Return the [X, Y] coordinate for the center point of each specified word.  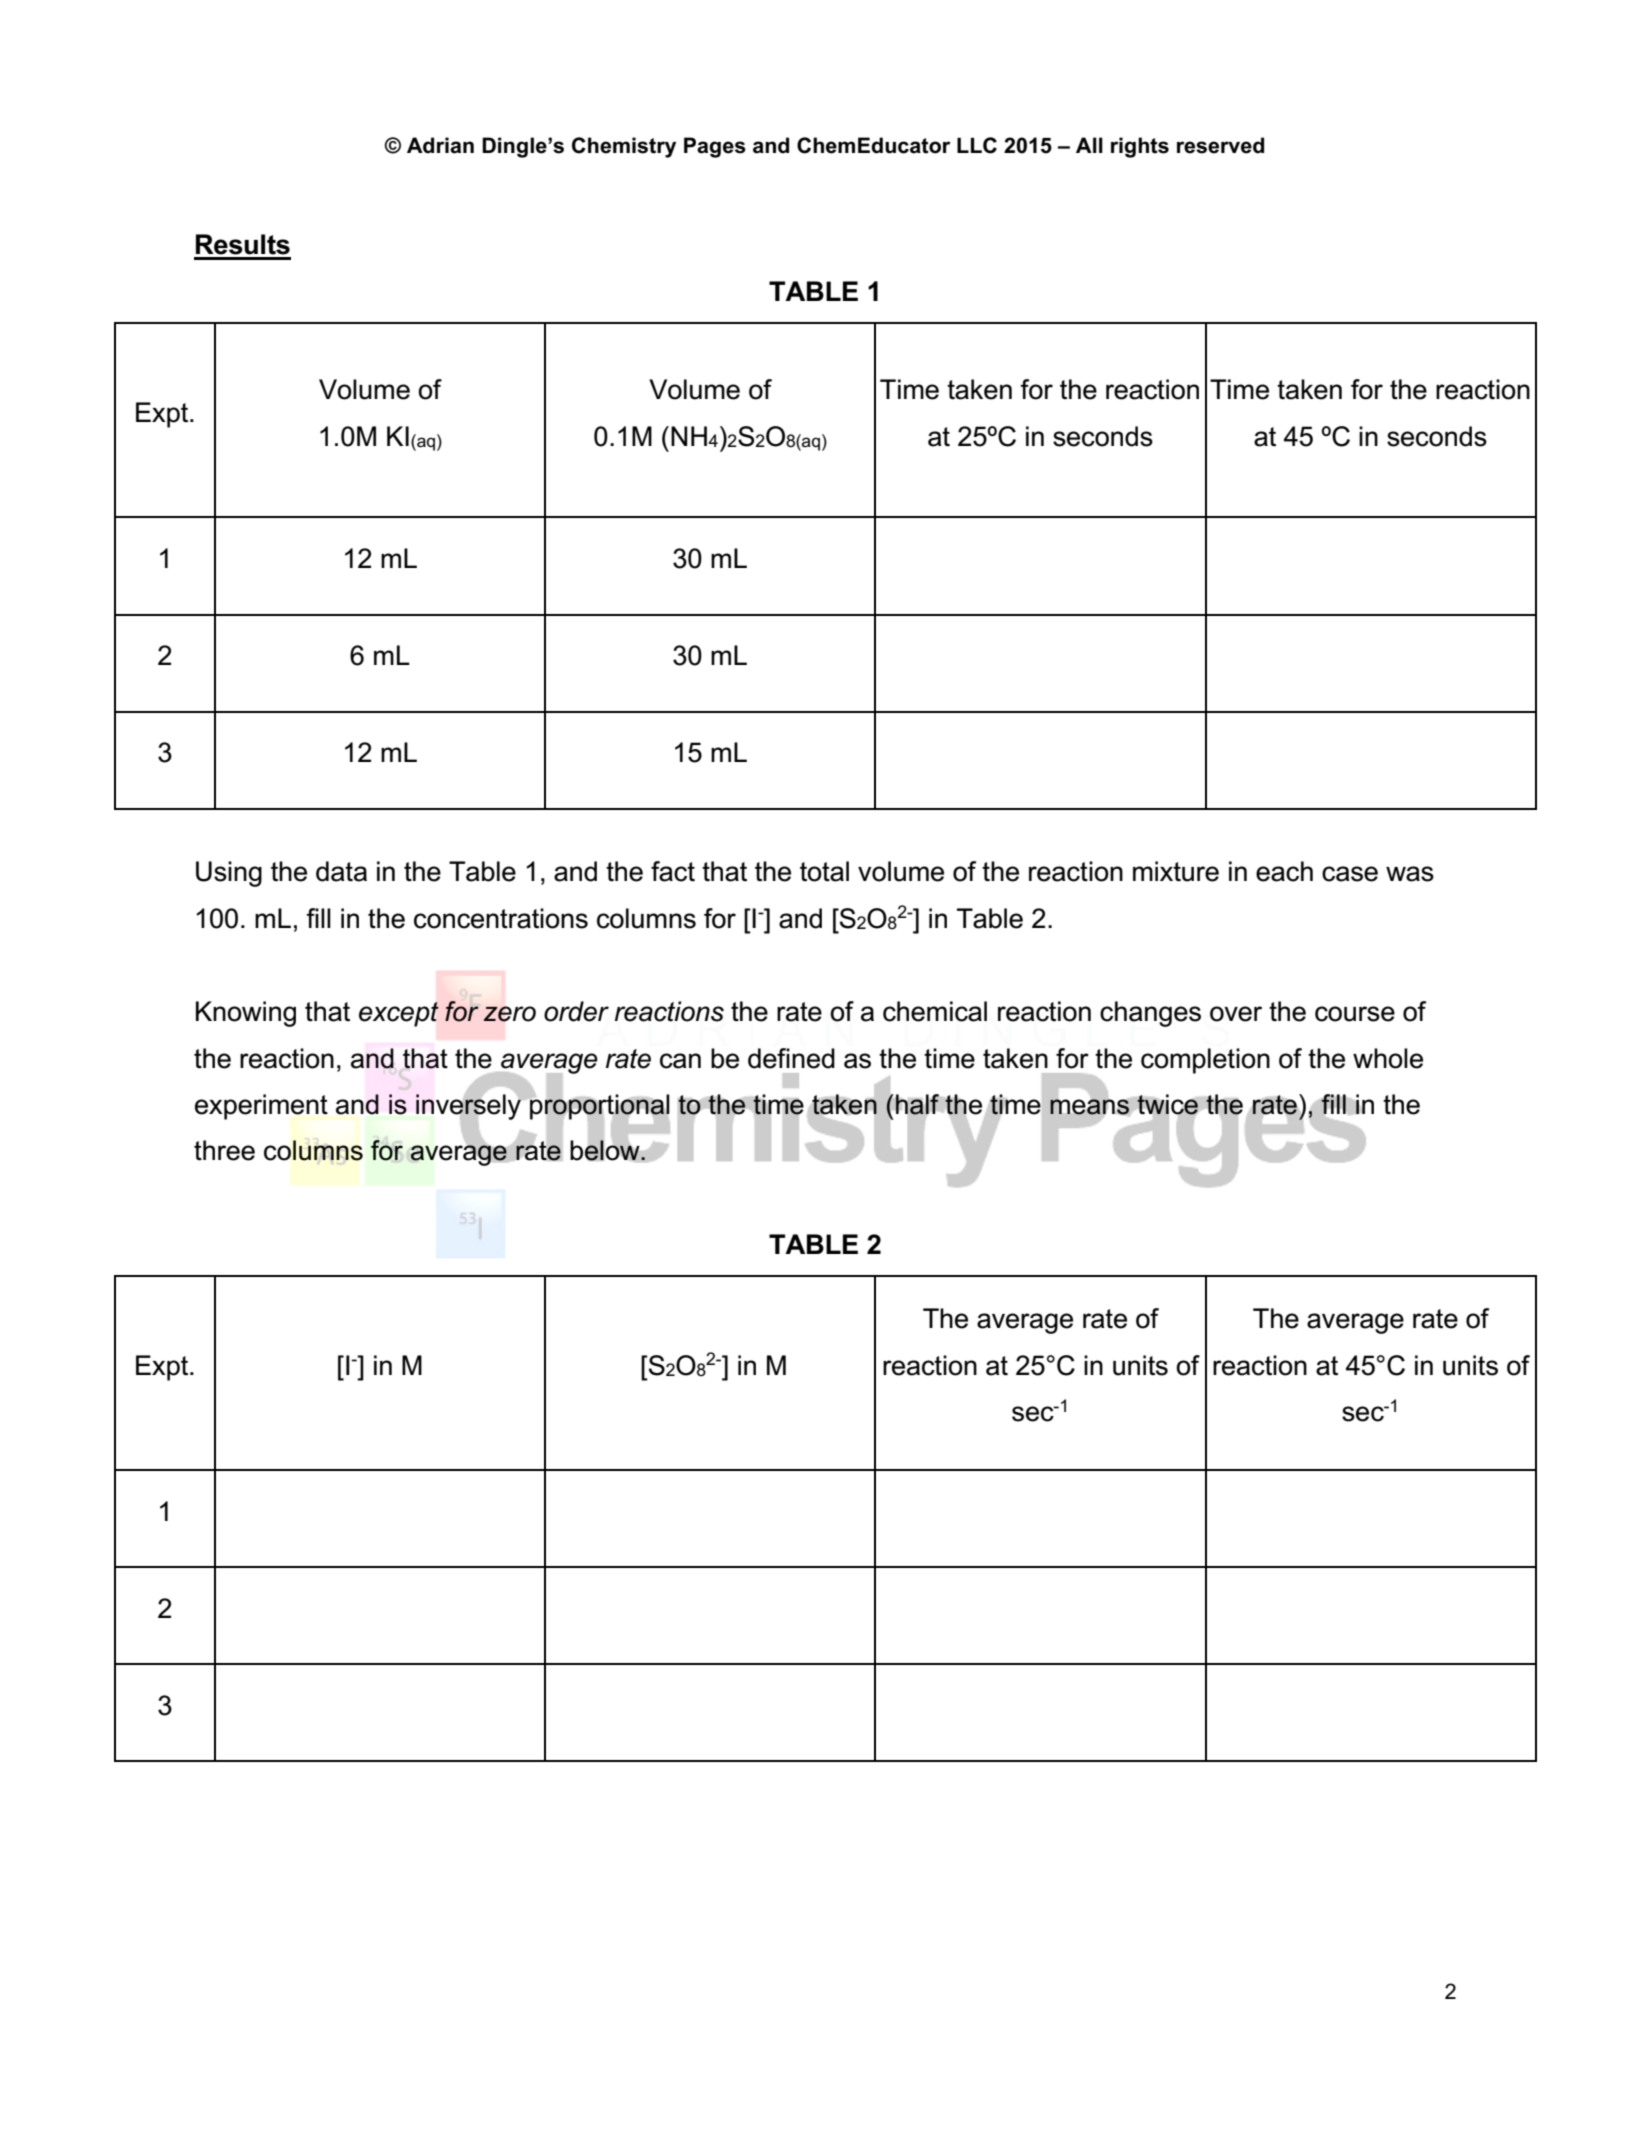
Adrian [440, 145]
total [824, 871]
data [341, 871]
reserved [1220, 145]
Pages [715, 147]
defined [791, 1058]
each [1284, 871]
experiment [261, 1107]
